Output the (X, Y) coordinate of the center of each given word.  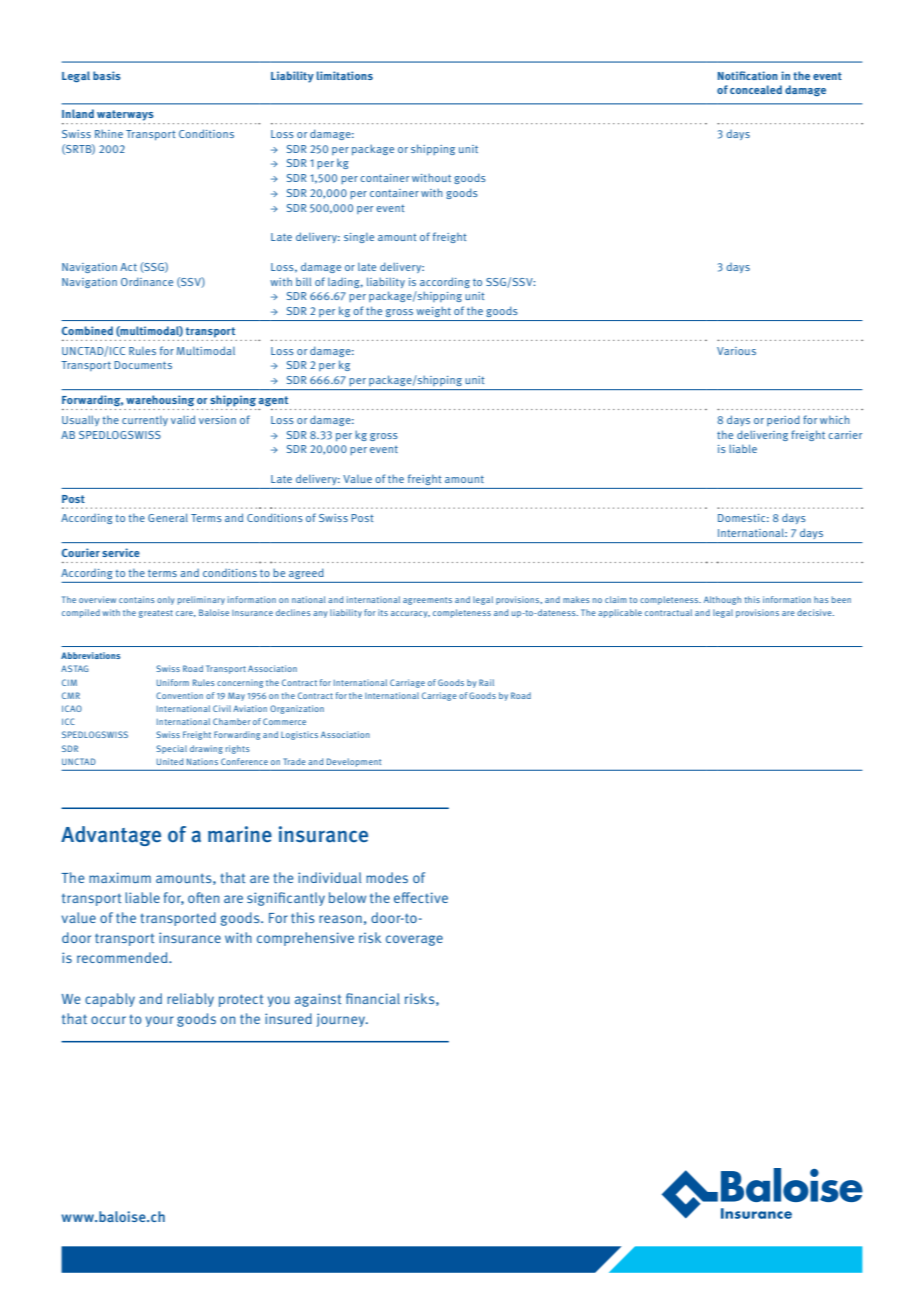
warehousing (160, 400)
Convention (179, 695)
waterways (125, 115)
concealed (756, 89)
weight (434, 312)
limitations (345, 75)
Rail (486, 682)
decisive (815, 612)
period (783, 420)
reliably (190, 1000)
